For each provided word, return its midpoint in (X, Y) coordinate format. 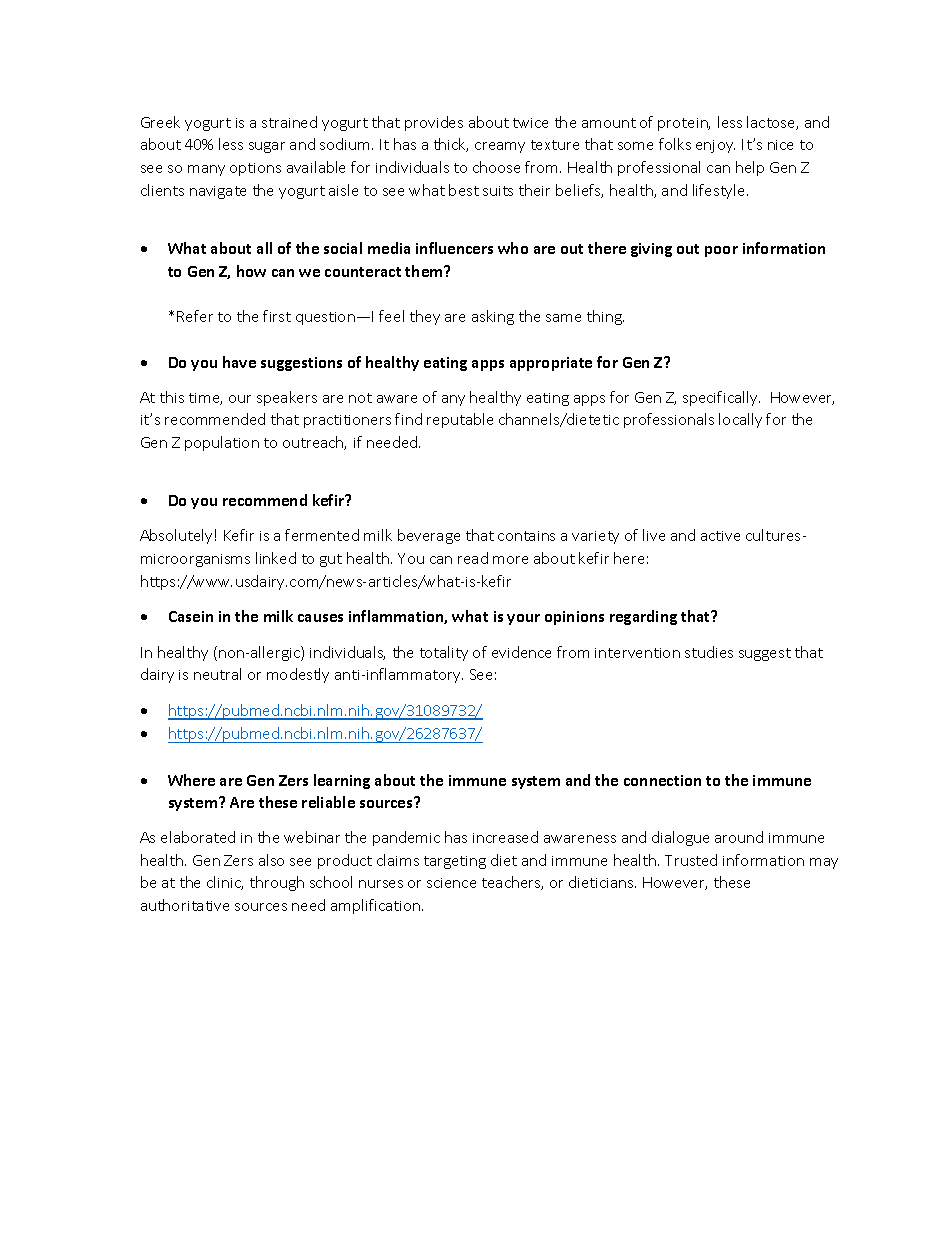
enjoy (715, 146)
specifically (721, 398)
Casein (191, 616)
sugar (267, 147)
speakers (287, 398)
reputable (460, 420)
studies (709, 652)
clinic (225, 883)
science (451, 883)
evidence (521, 652)
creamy (500, 147)
